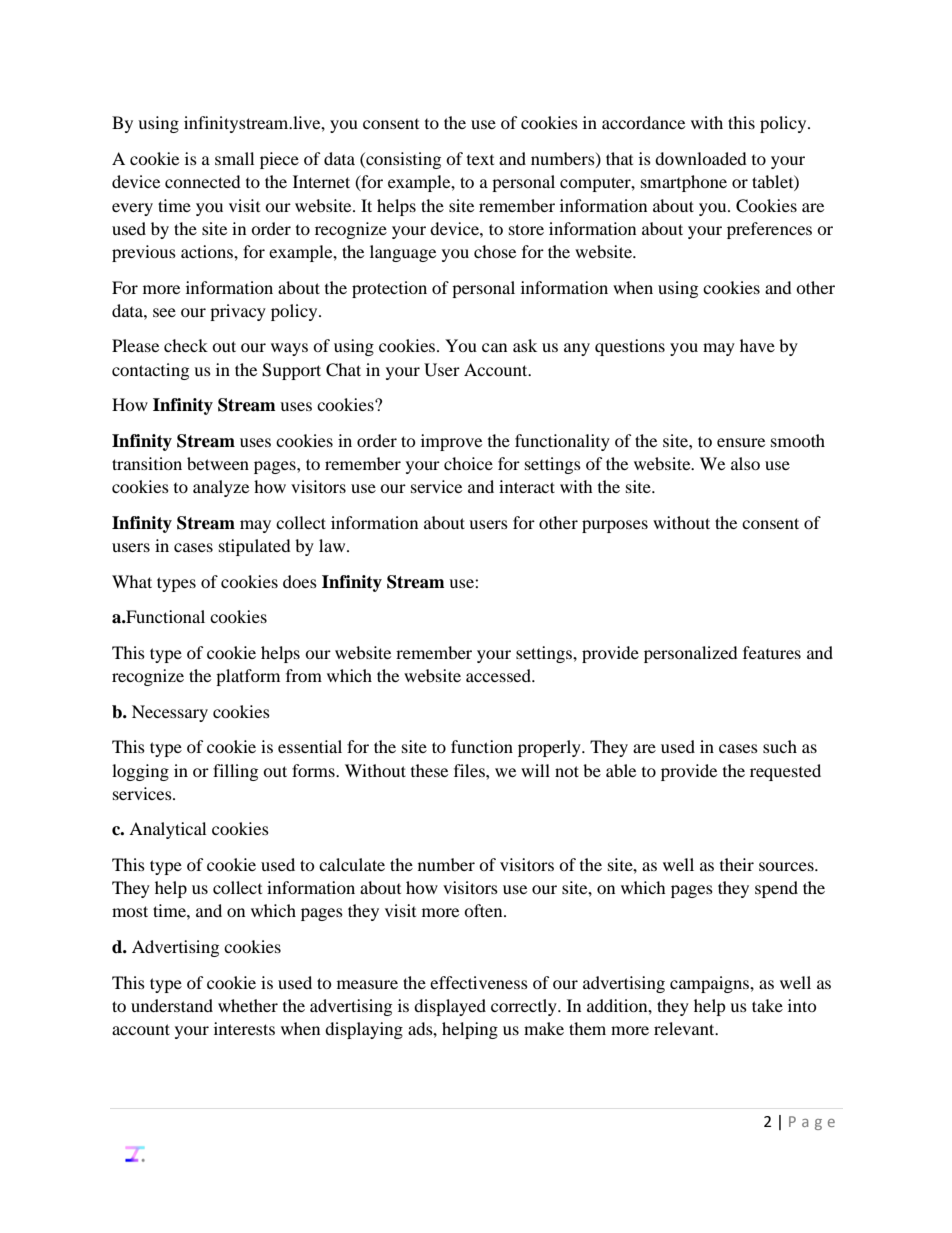  What do you see at coordinates (248, 1005) in the screenshot?
I see `whether` at bounding box center [248, 1005].
